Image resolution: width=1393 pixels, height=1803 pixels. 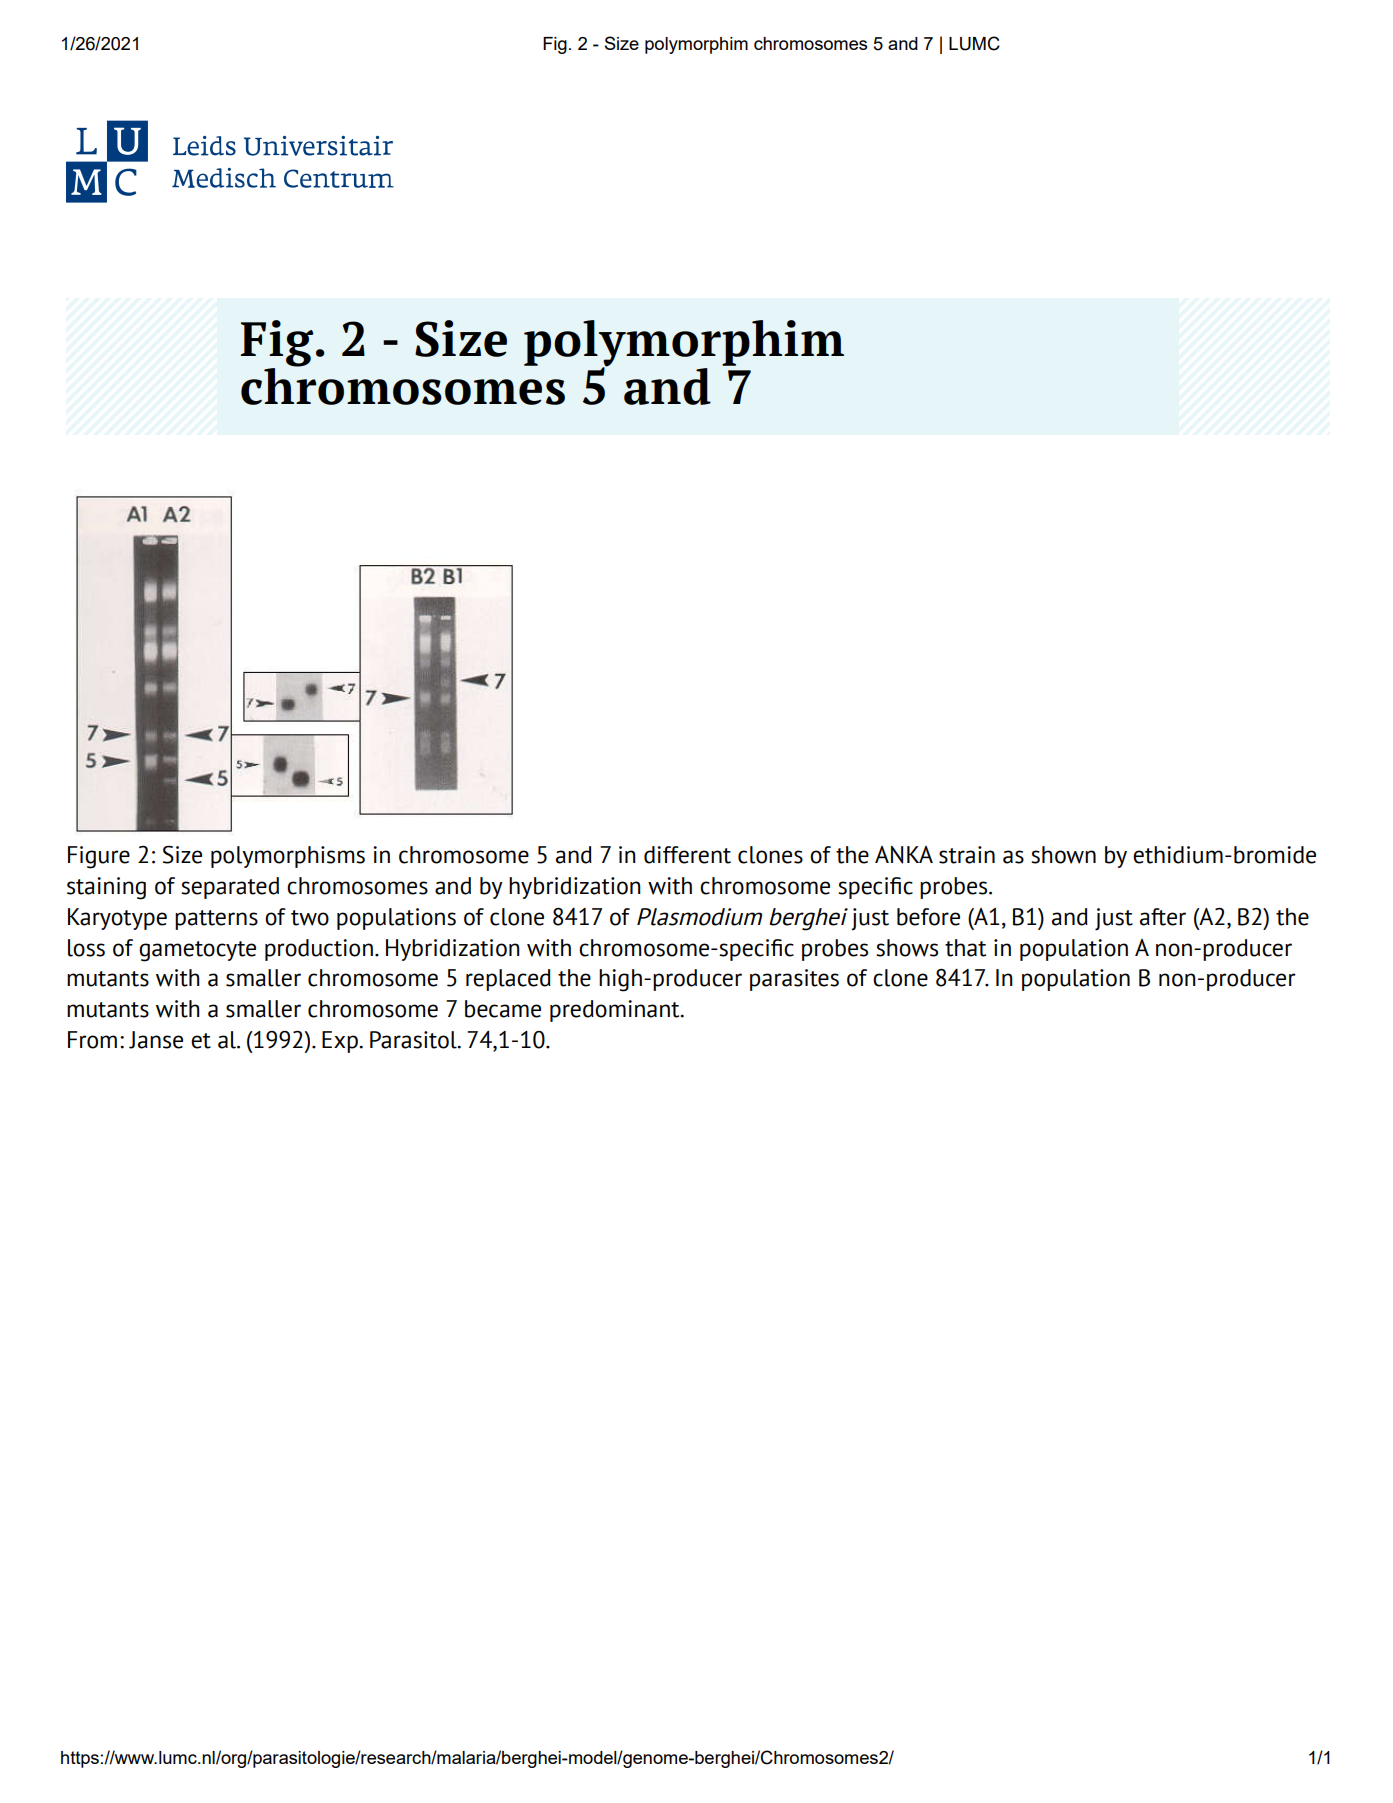 I want to click on after, so click(x=1163, y=917).
